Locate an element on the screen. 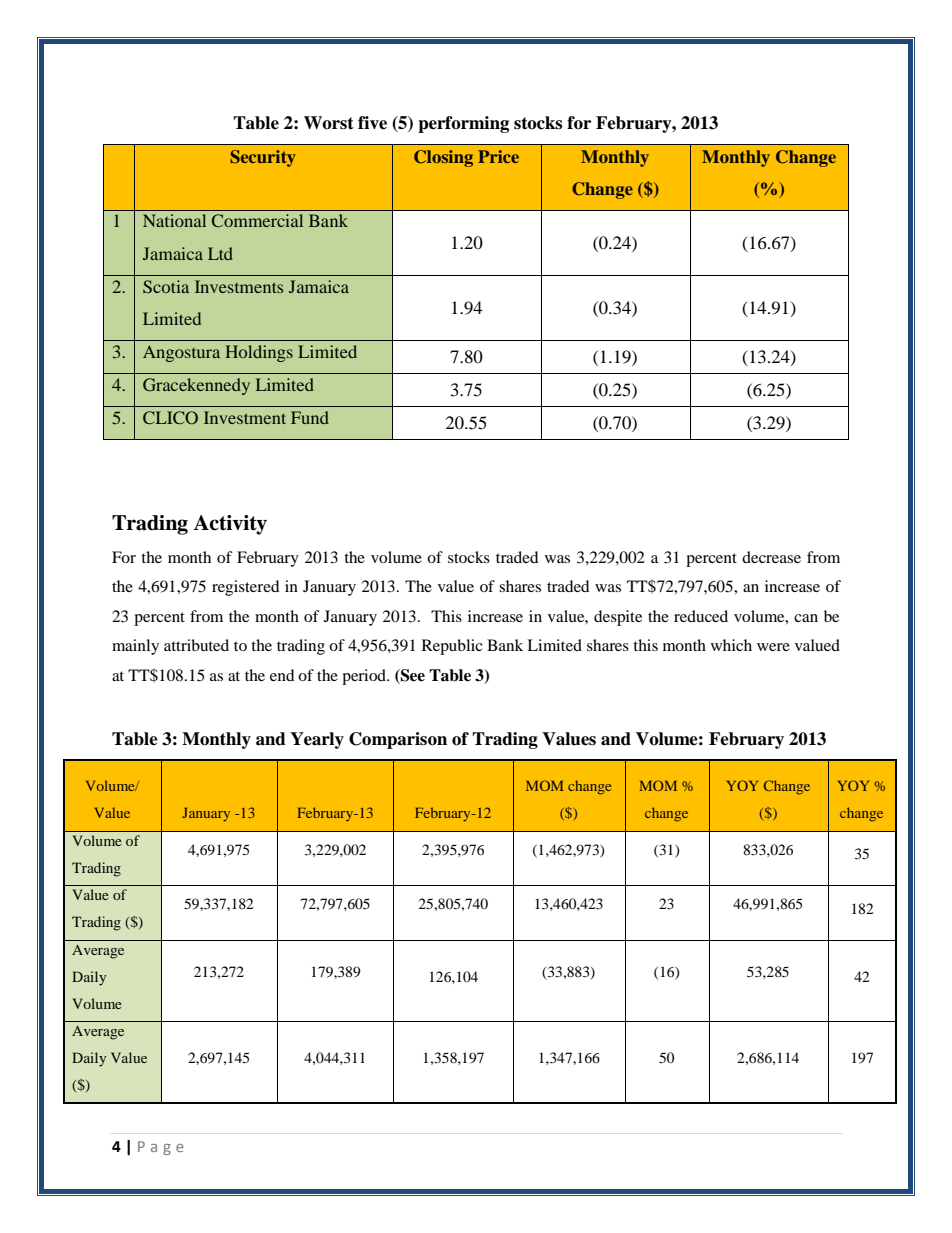 This screenshot has height=1233, width=952. Yearly is located at coordinates (317, 740).
